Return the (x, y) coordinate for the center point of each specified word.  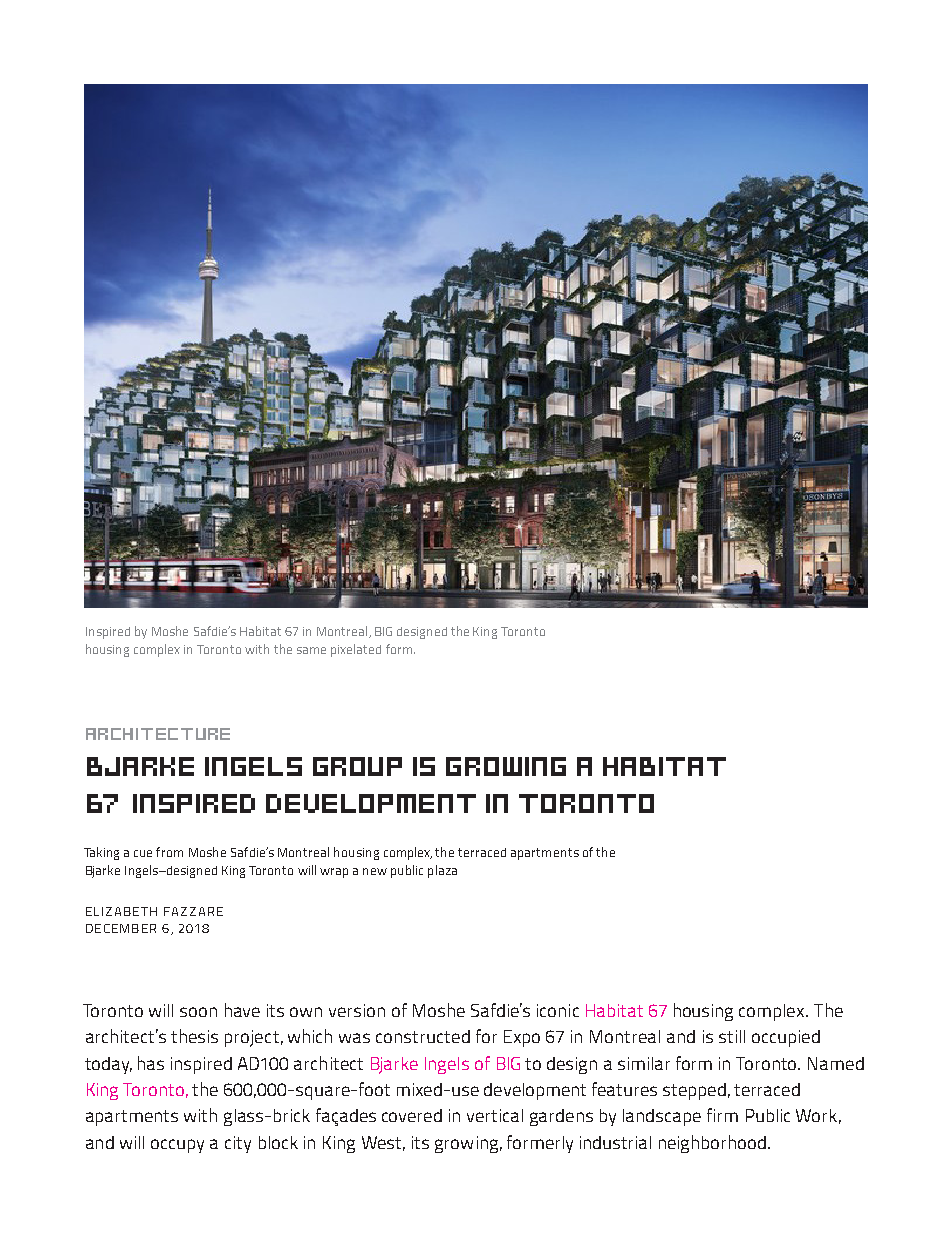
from (169, 852)
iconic (558, 1010)
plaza (442, 871)
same (311, 650)
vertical (495, 1115)
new (375, 871)
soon (198, 1012)
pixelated (356, 650)
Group (357, 766)
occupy (177, 1146)
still (732, 1036)
